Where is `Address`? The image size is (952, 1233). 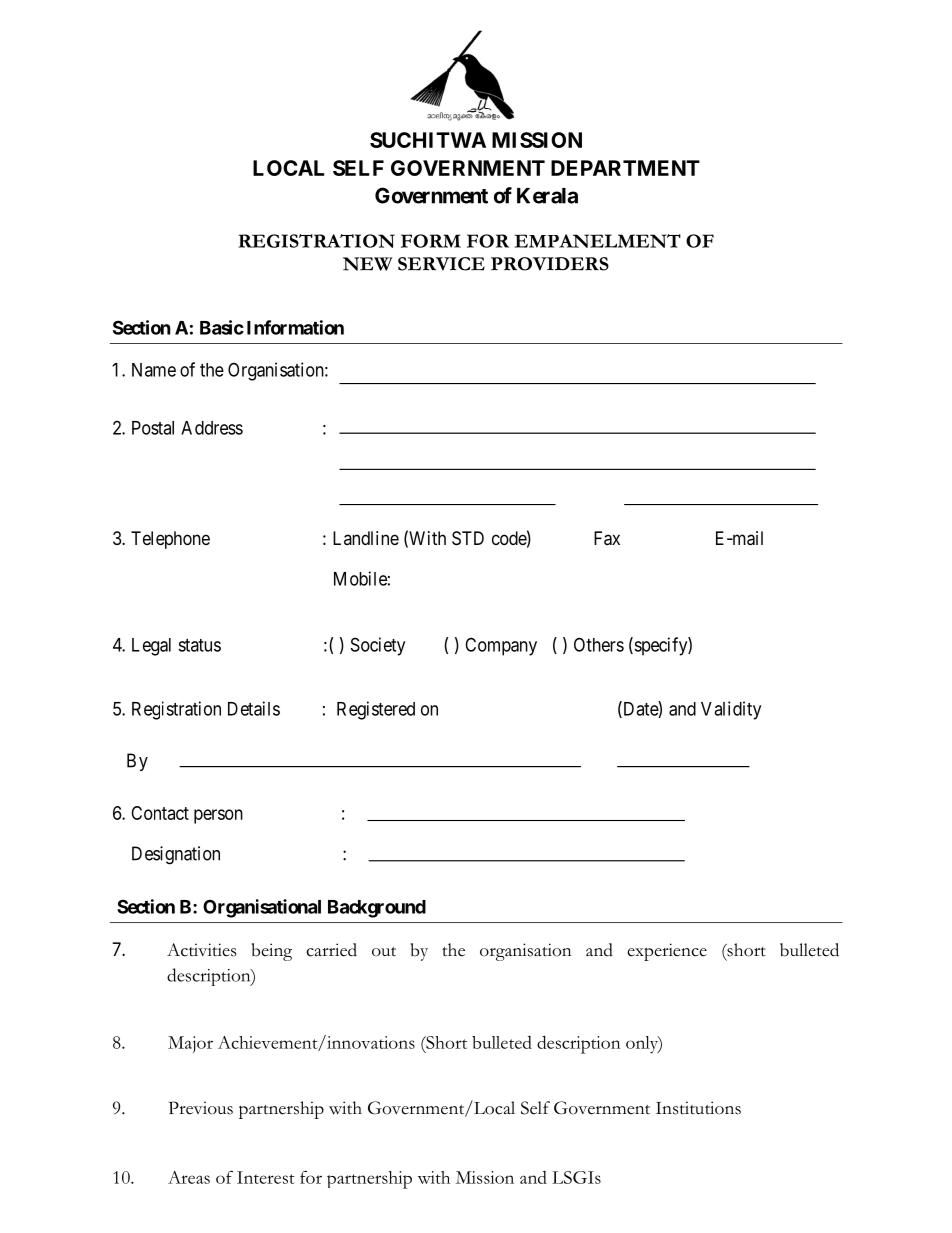 Address is located at coordinates (212, 428).
